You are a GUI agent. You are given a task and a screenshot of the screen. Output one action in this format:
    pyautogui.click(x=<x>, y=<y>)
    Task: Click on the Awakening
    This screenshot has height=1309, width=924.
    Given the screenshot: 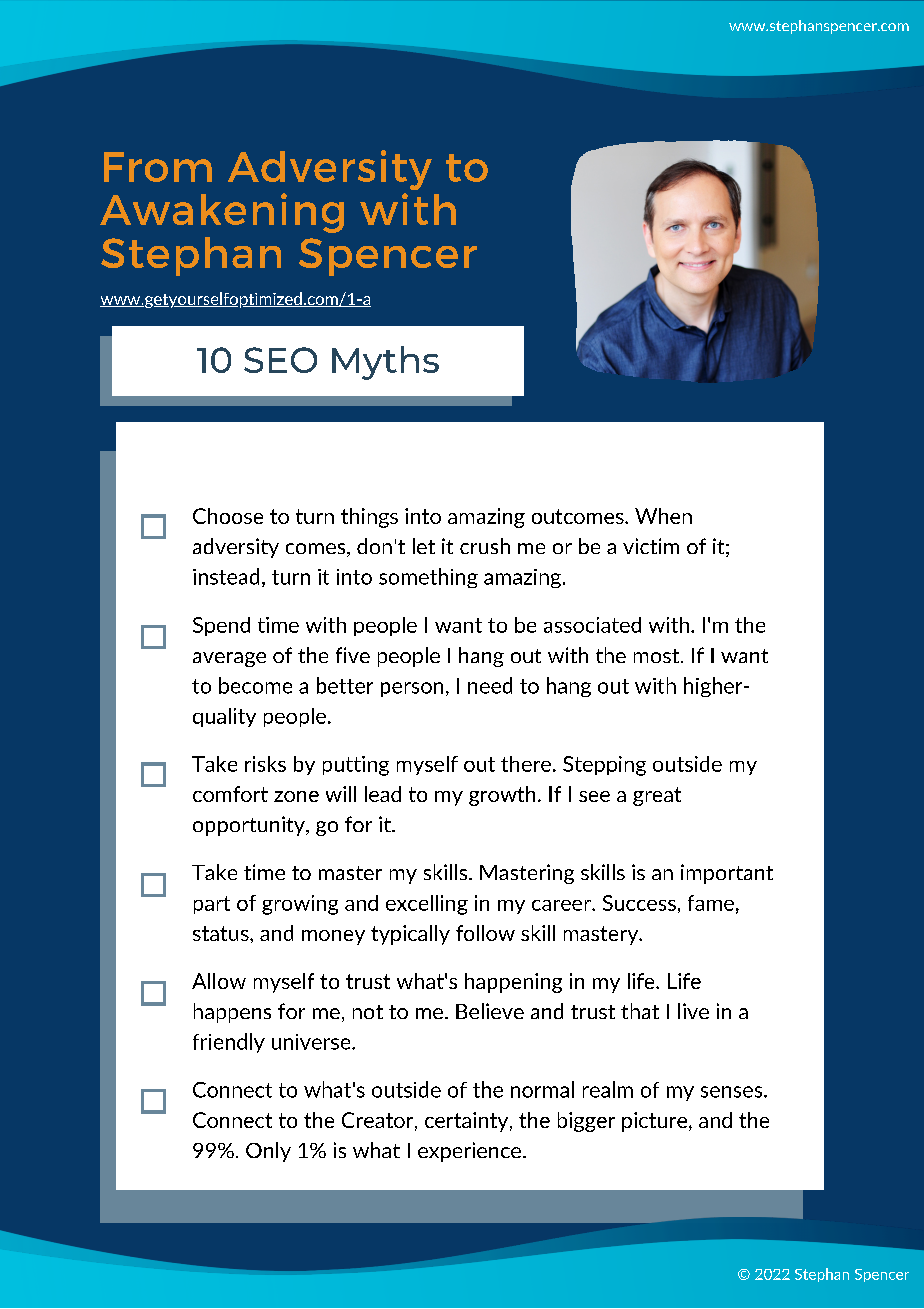 What is the action you would take?
    pyautogui.click(x=222, y=213)
